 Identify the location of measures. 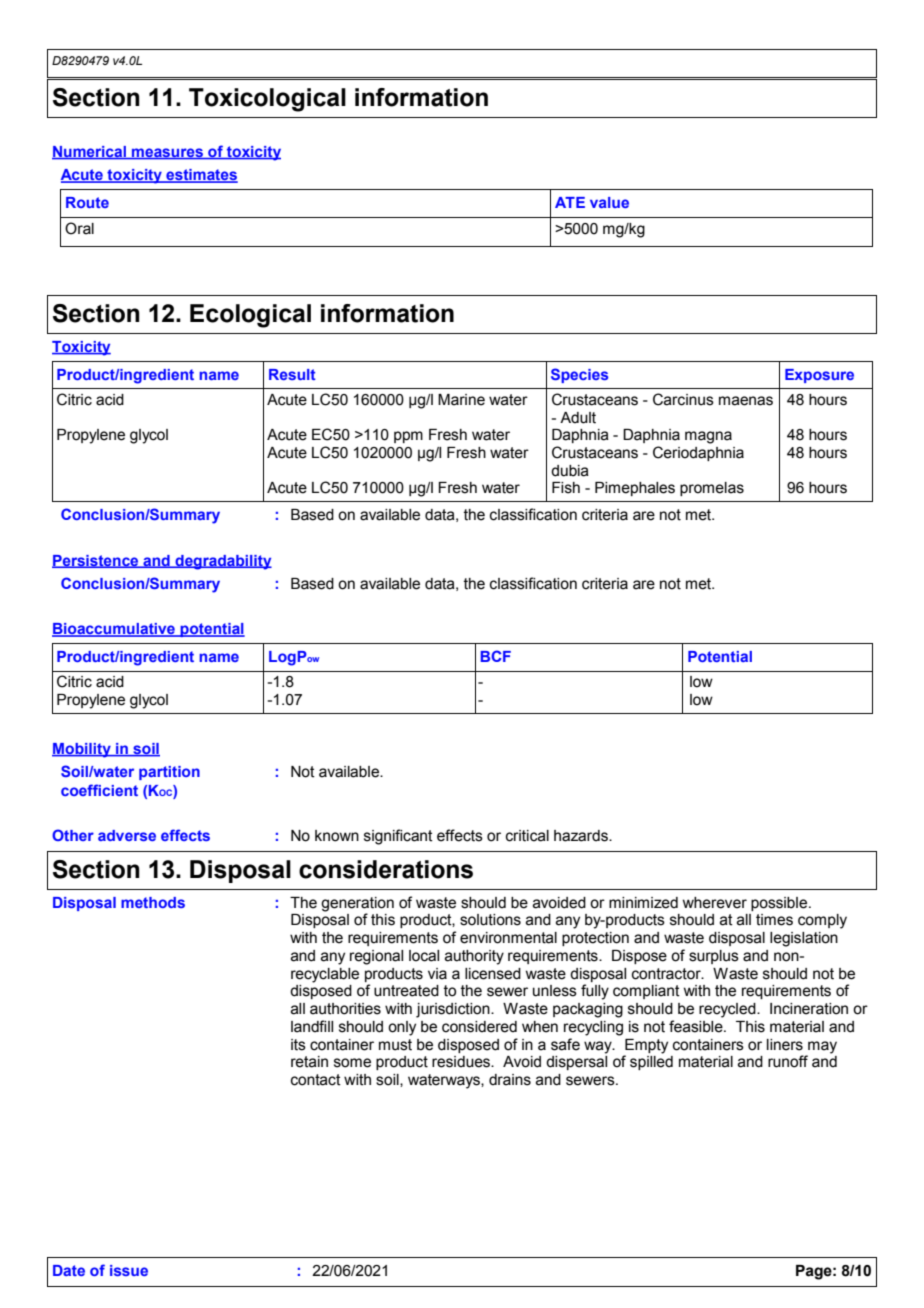
(167, 154).
